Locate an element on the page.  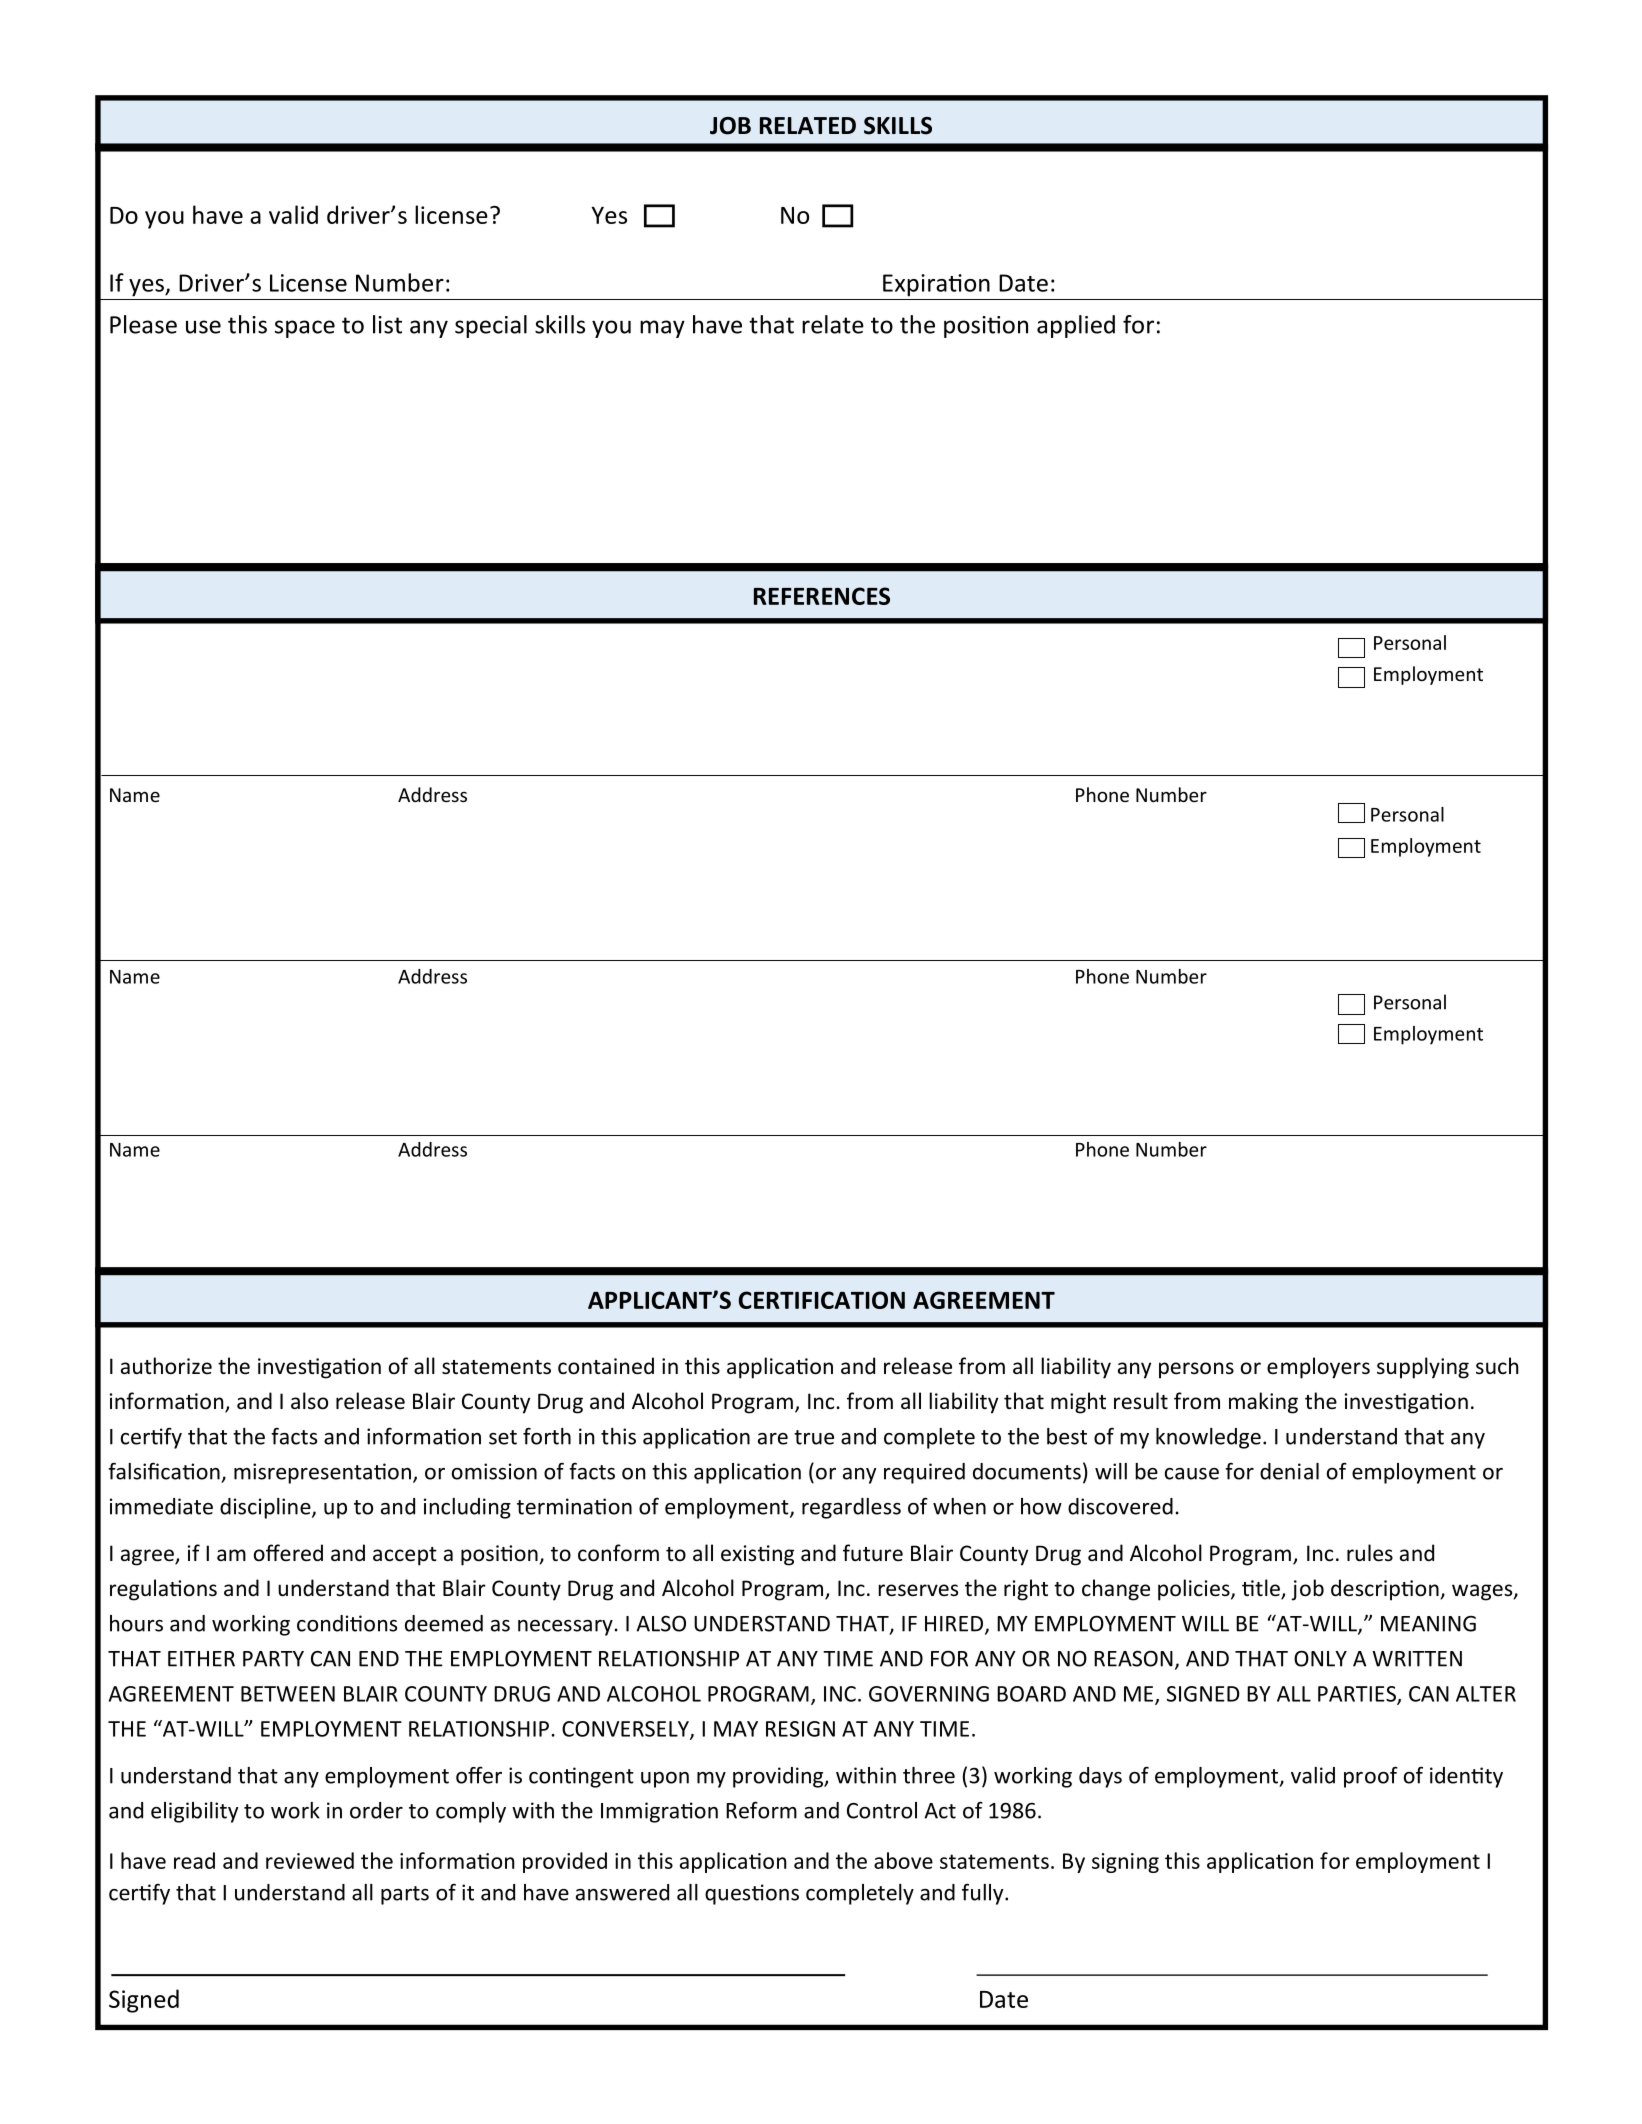
Expiration is located at coordinates (936, 285).
